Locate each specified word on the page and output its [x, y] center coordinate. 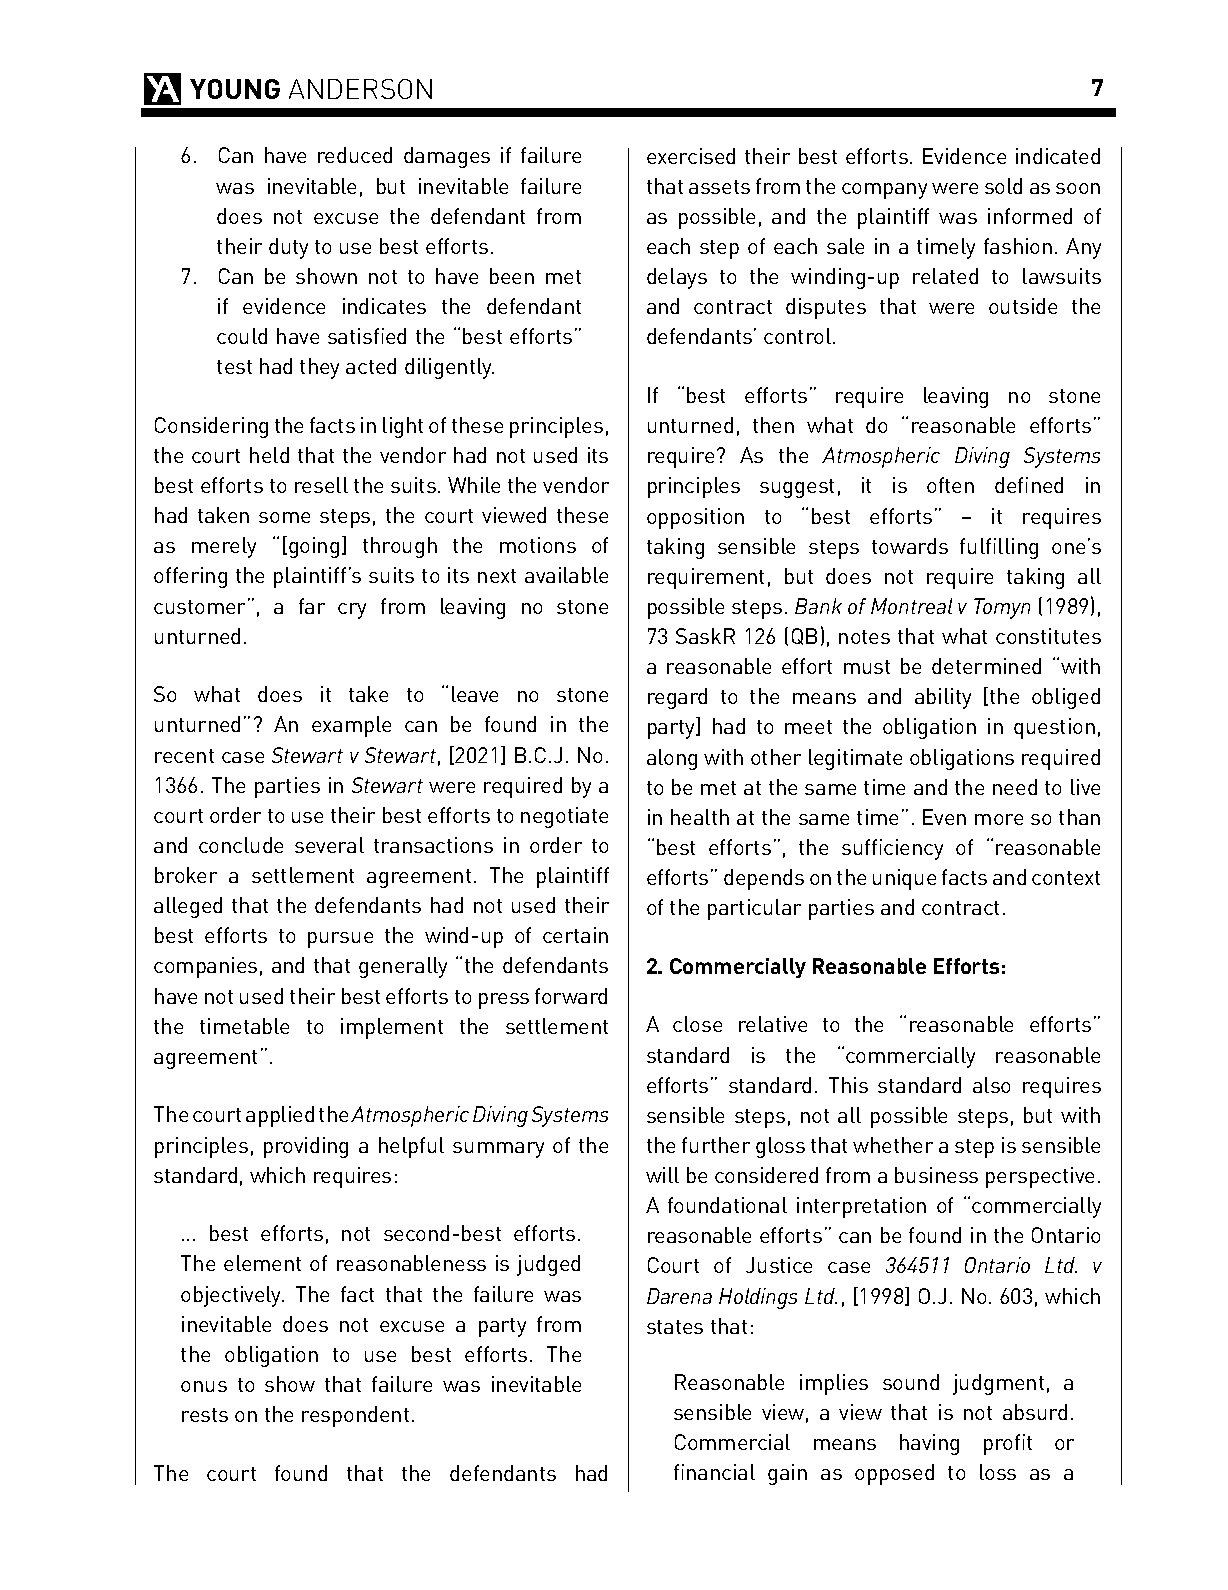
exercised [691, 156]
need [1015, 787]
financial [714, 1472]
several [329, 845]
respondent [355, 1416]
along [672, 759]
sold [1003, 186]
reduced [355, 155]
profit [1008, 1444]
